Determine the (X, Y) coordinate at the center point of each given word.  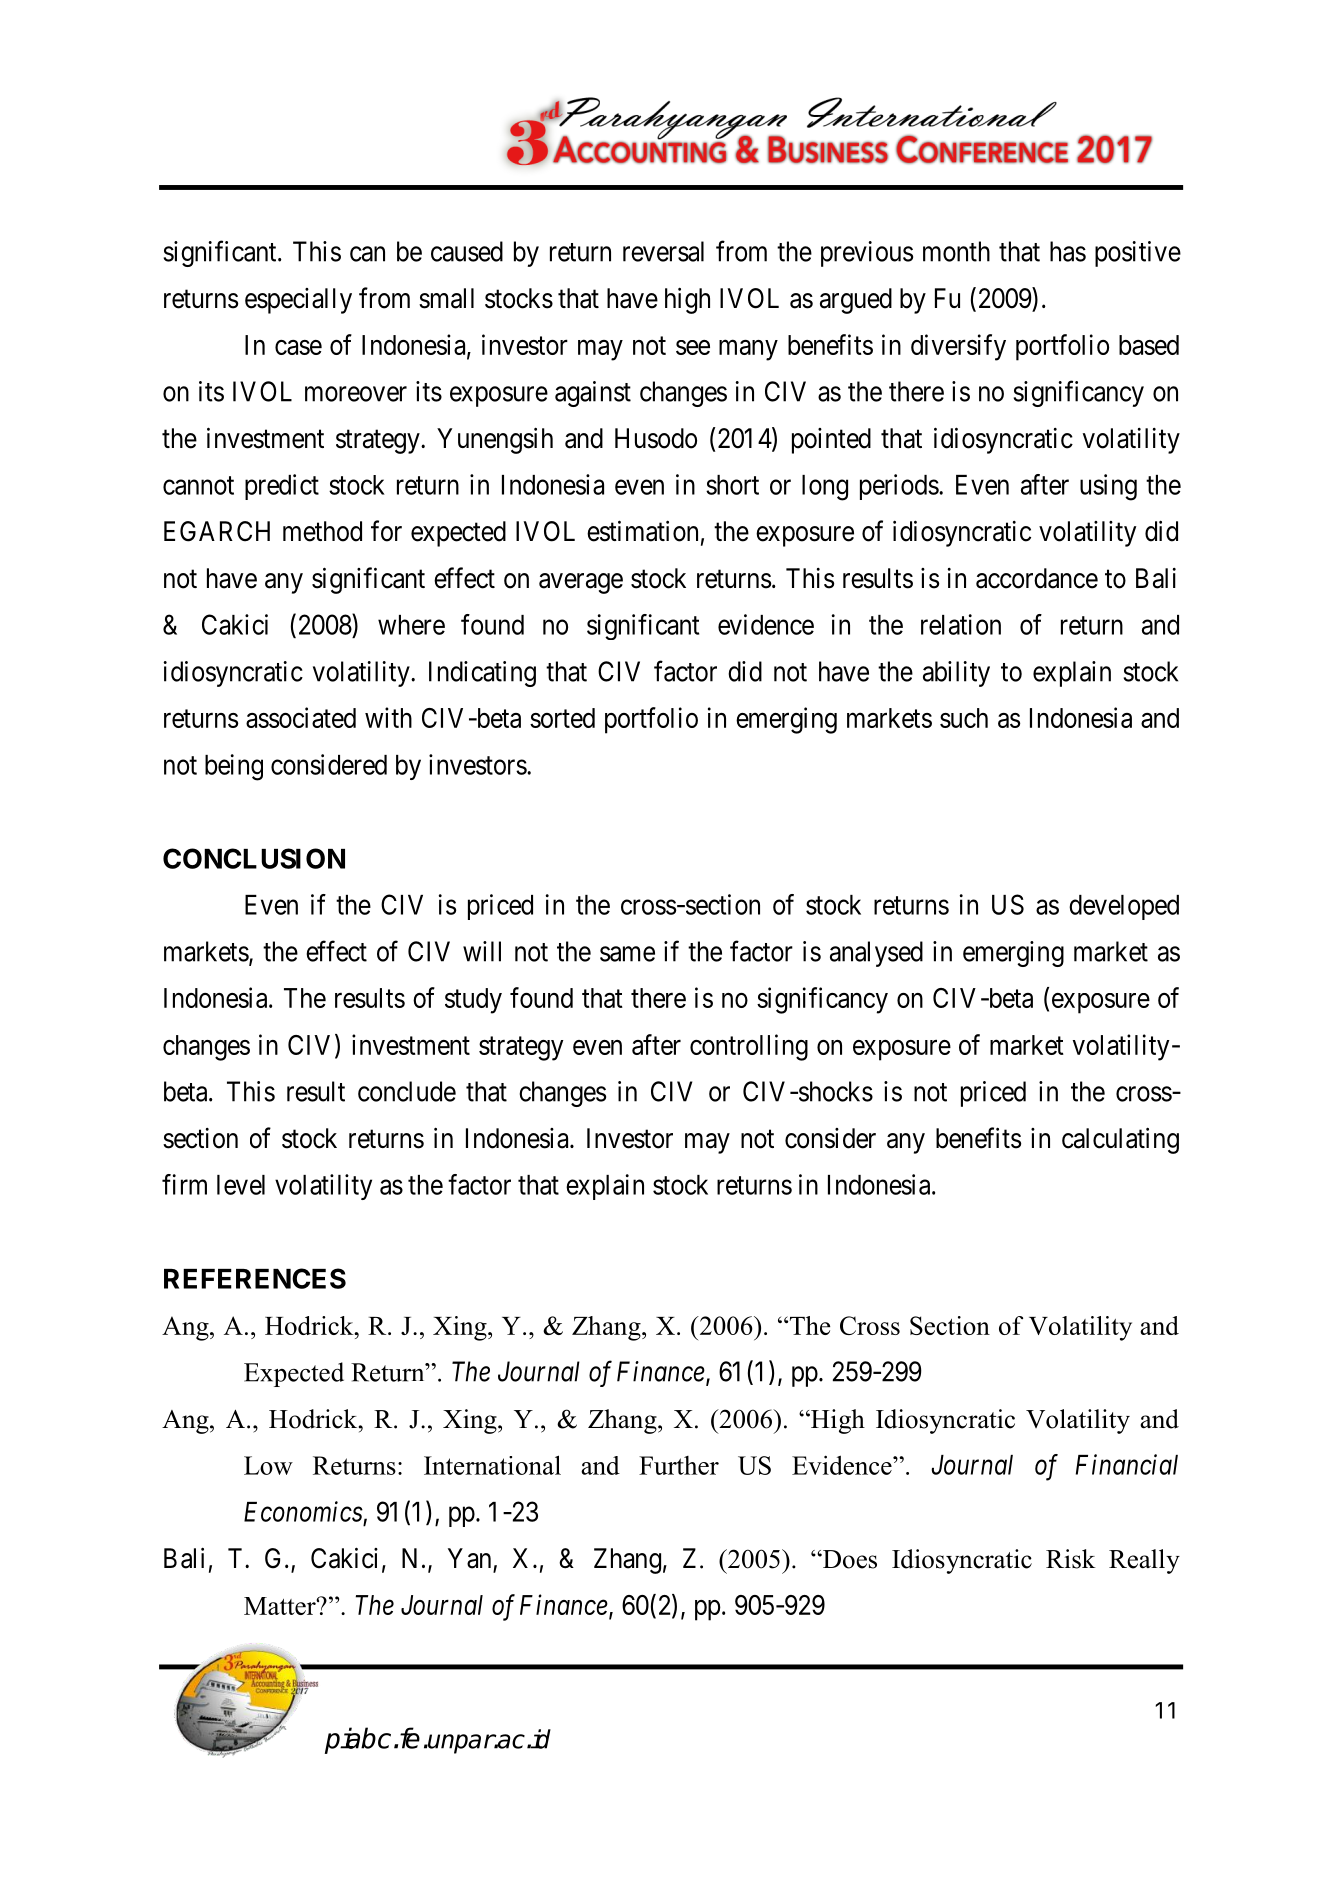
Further (679, 1465)
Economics (303, 1511)
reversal (663, 251)
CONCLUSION (254, 858)
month (956, 251)
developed (1124, 907)
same (627, 954)
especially (298, 301)
